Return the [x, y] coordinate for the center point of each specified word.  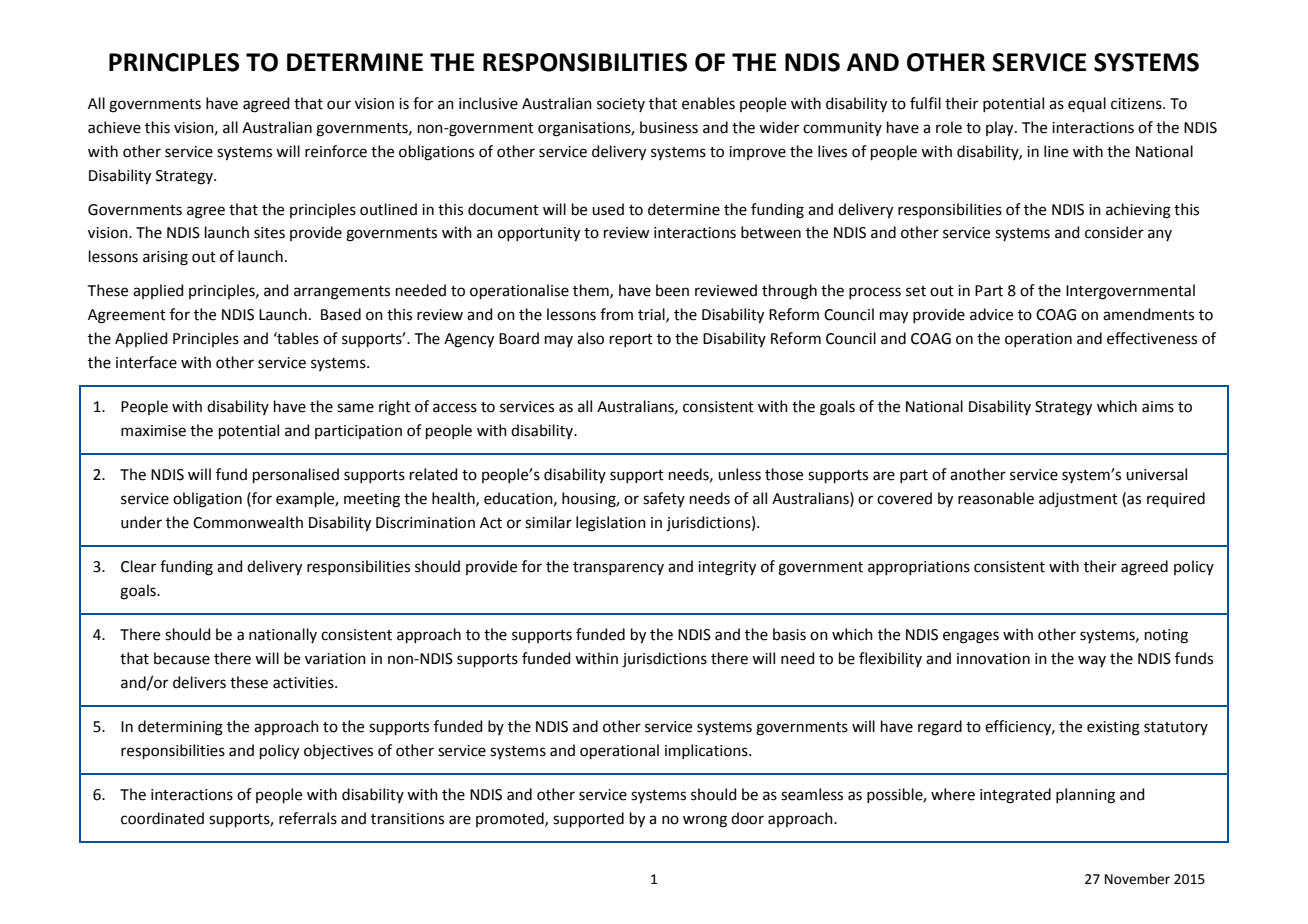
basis [789, 634]
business [669, 127]
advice [991, 314]
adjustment [1078, 499]
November [1137, 879]
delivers [199, 682]
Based [341, 314]
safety [664, 499]
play [1001, 129]
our [339, 105]
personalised [296, 475]
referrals [308, 818]
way [1092, 661]
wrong [705, 821]
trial [652, 315]
